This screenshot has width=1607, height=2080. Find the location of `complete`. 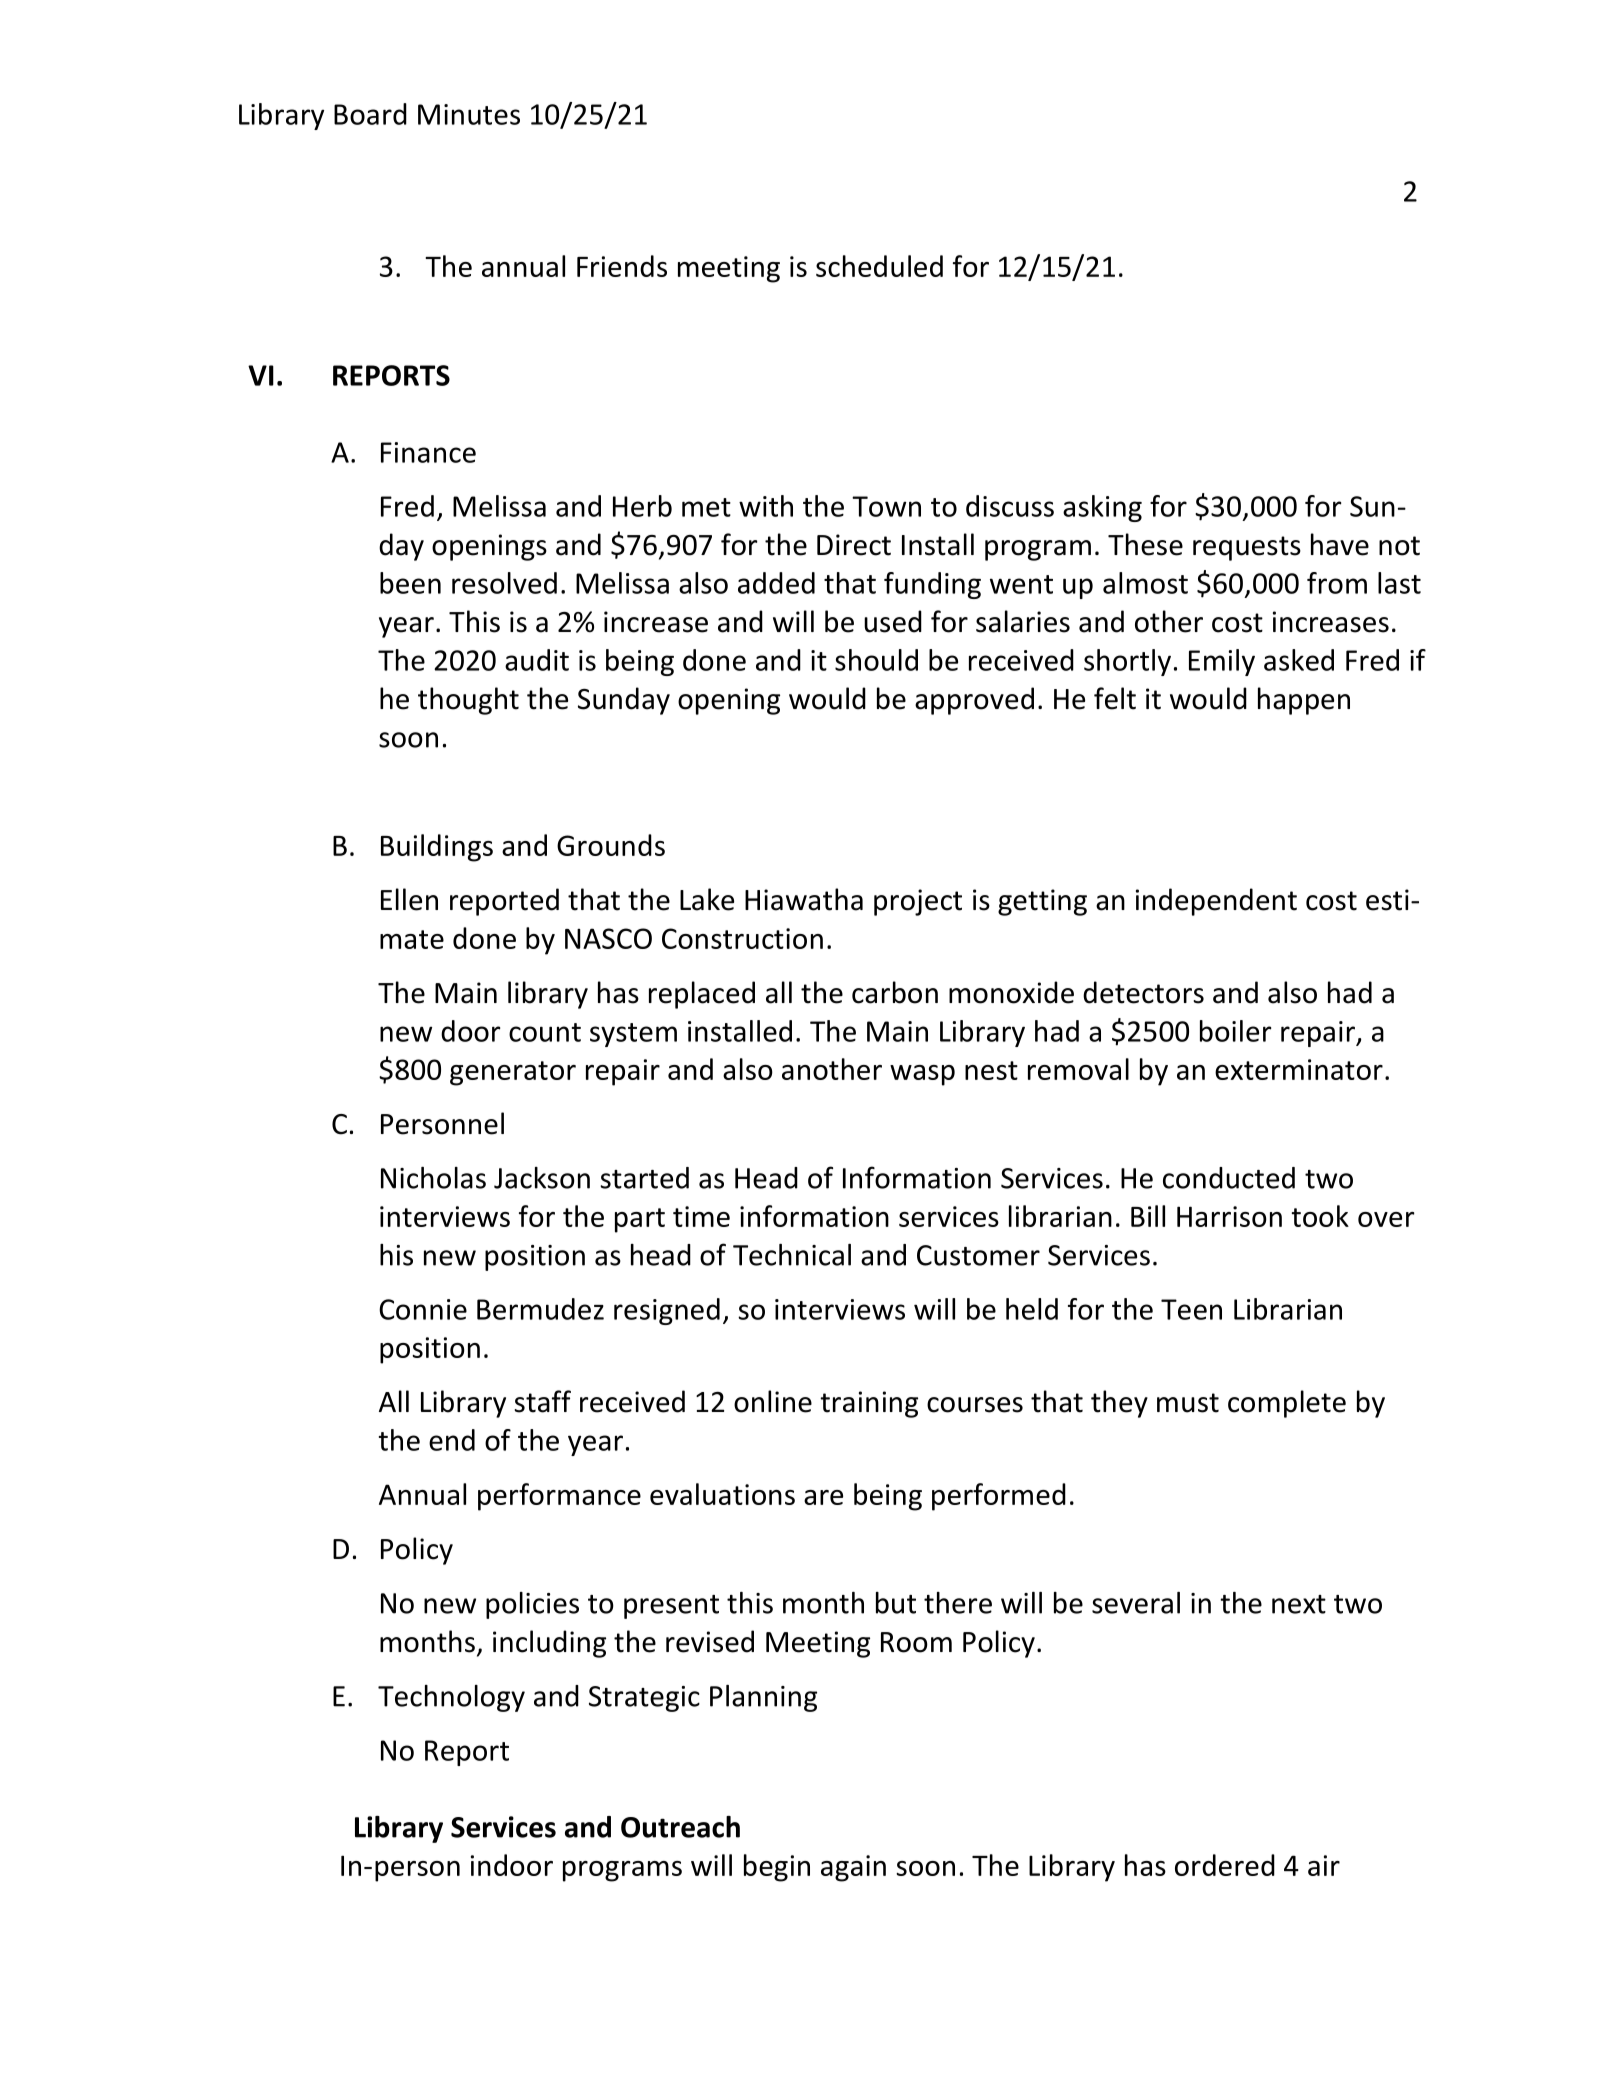

complete is located at coordinates (1287, 1404).
